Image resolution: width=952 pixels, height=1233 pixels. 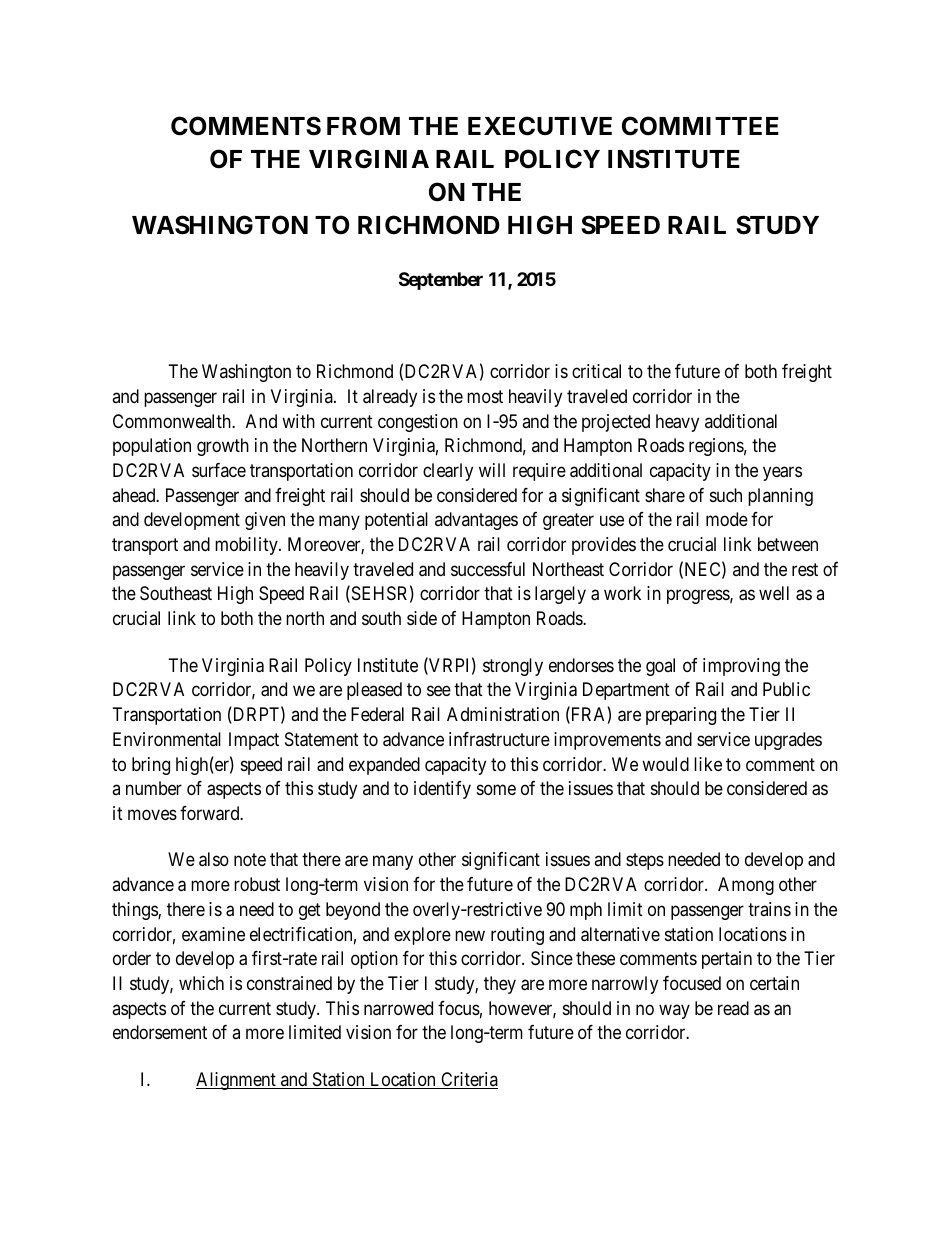 I want to click on identify, so click(x=442, y=790).
